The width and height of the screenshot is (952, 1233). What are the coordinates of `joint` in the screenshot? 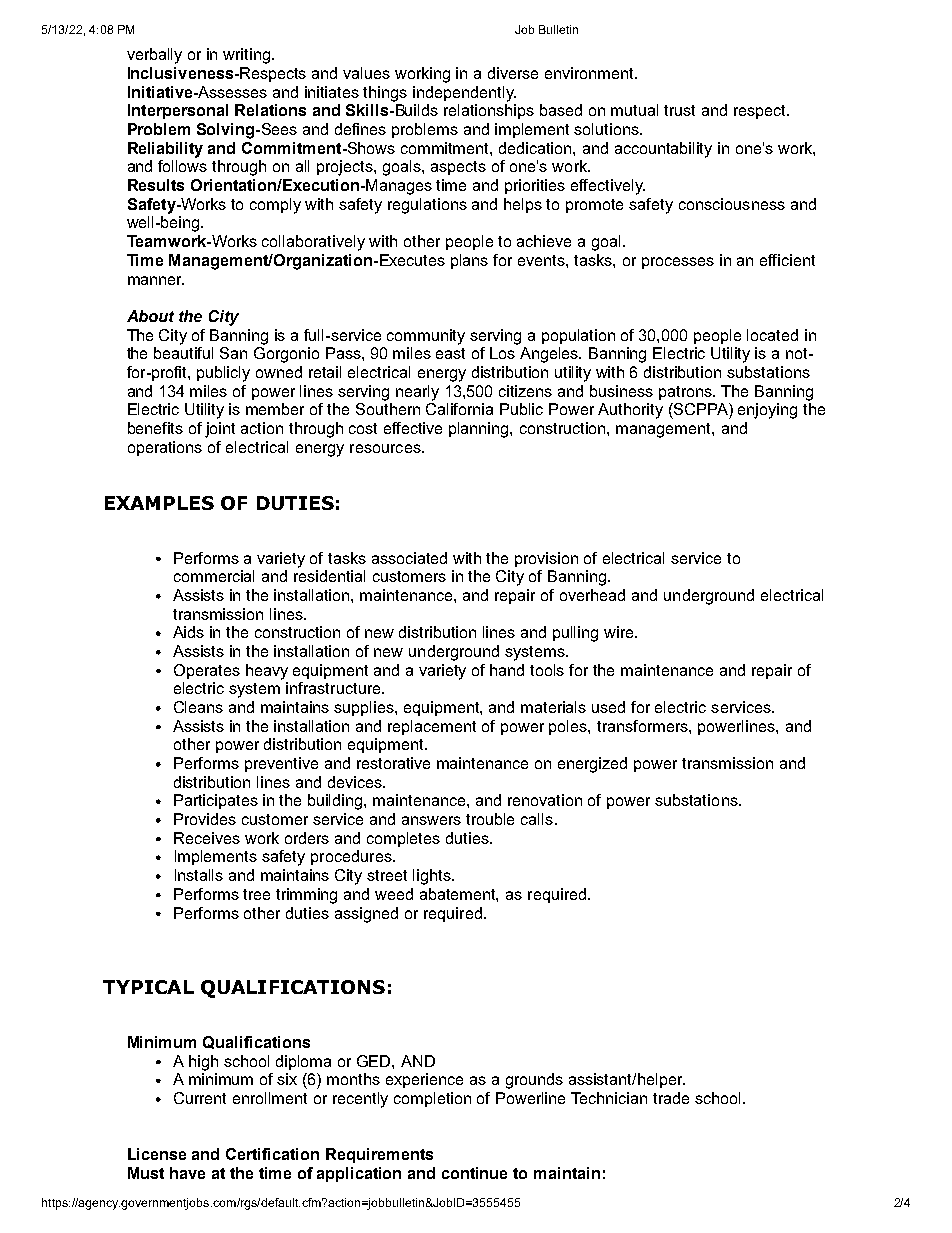 It's located at (220, 430).
